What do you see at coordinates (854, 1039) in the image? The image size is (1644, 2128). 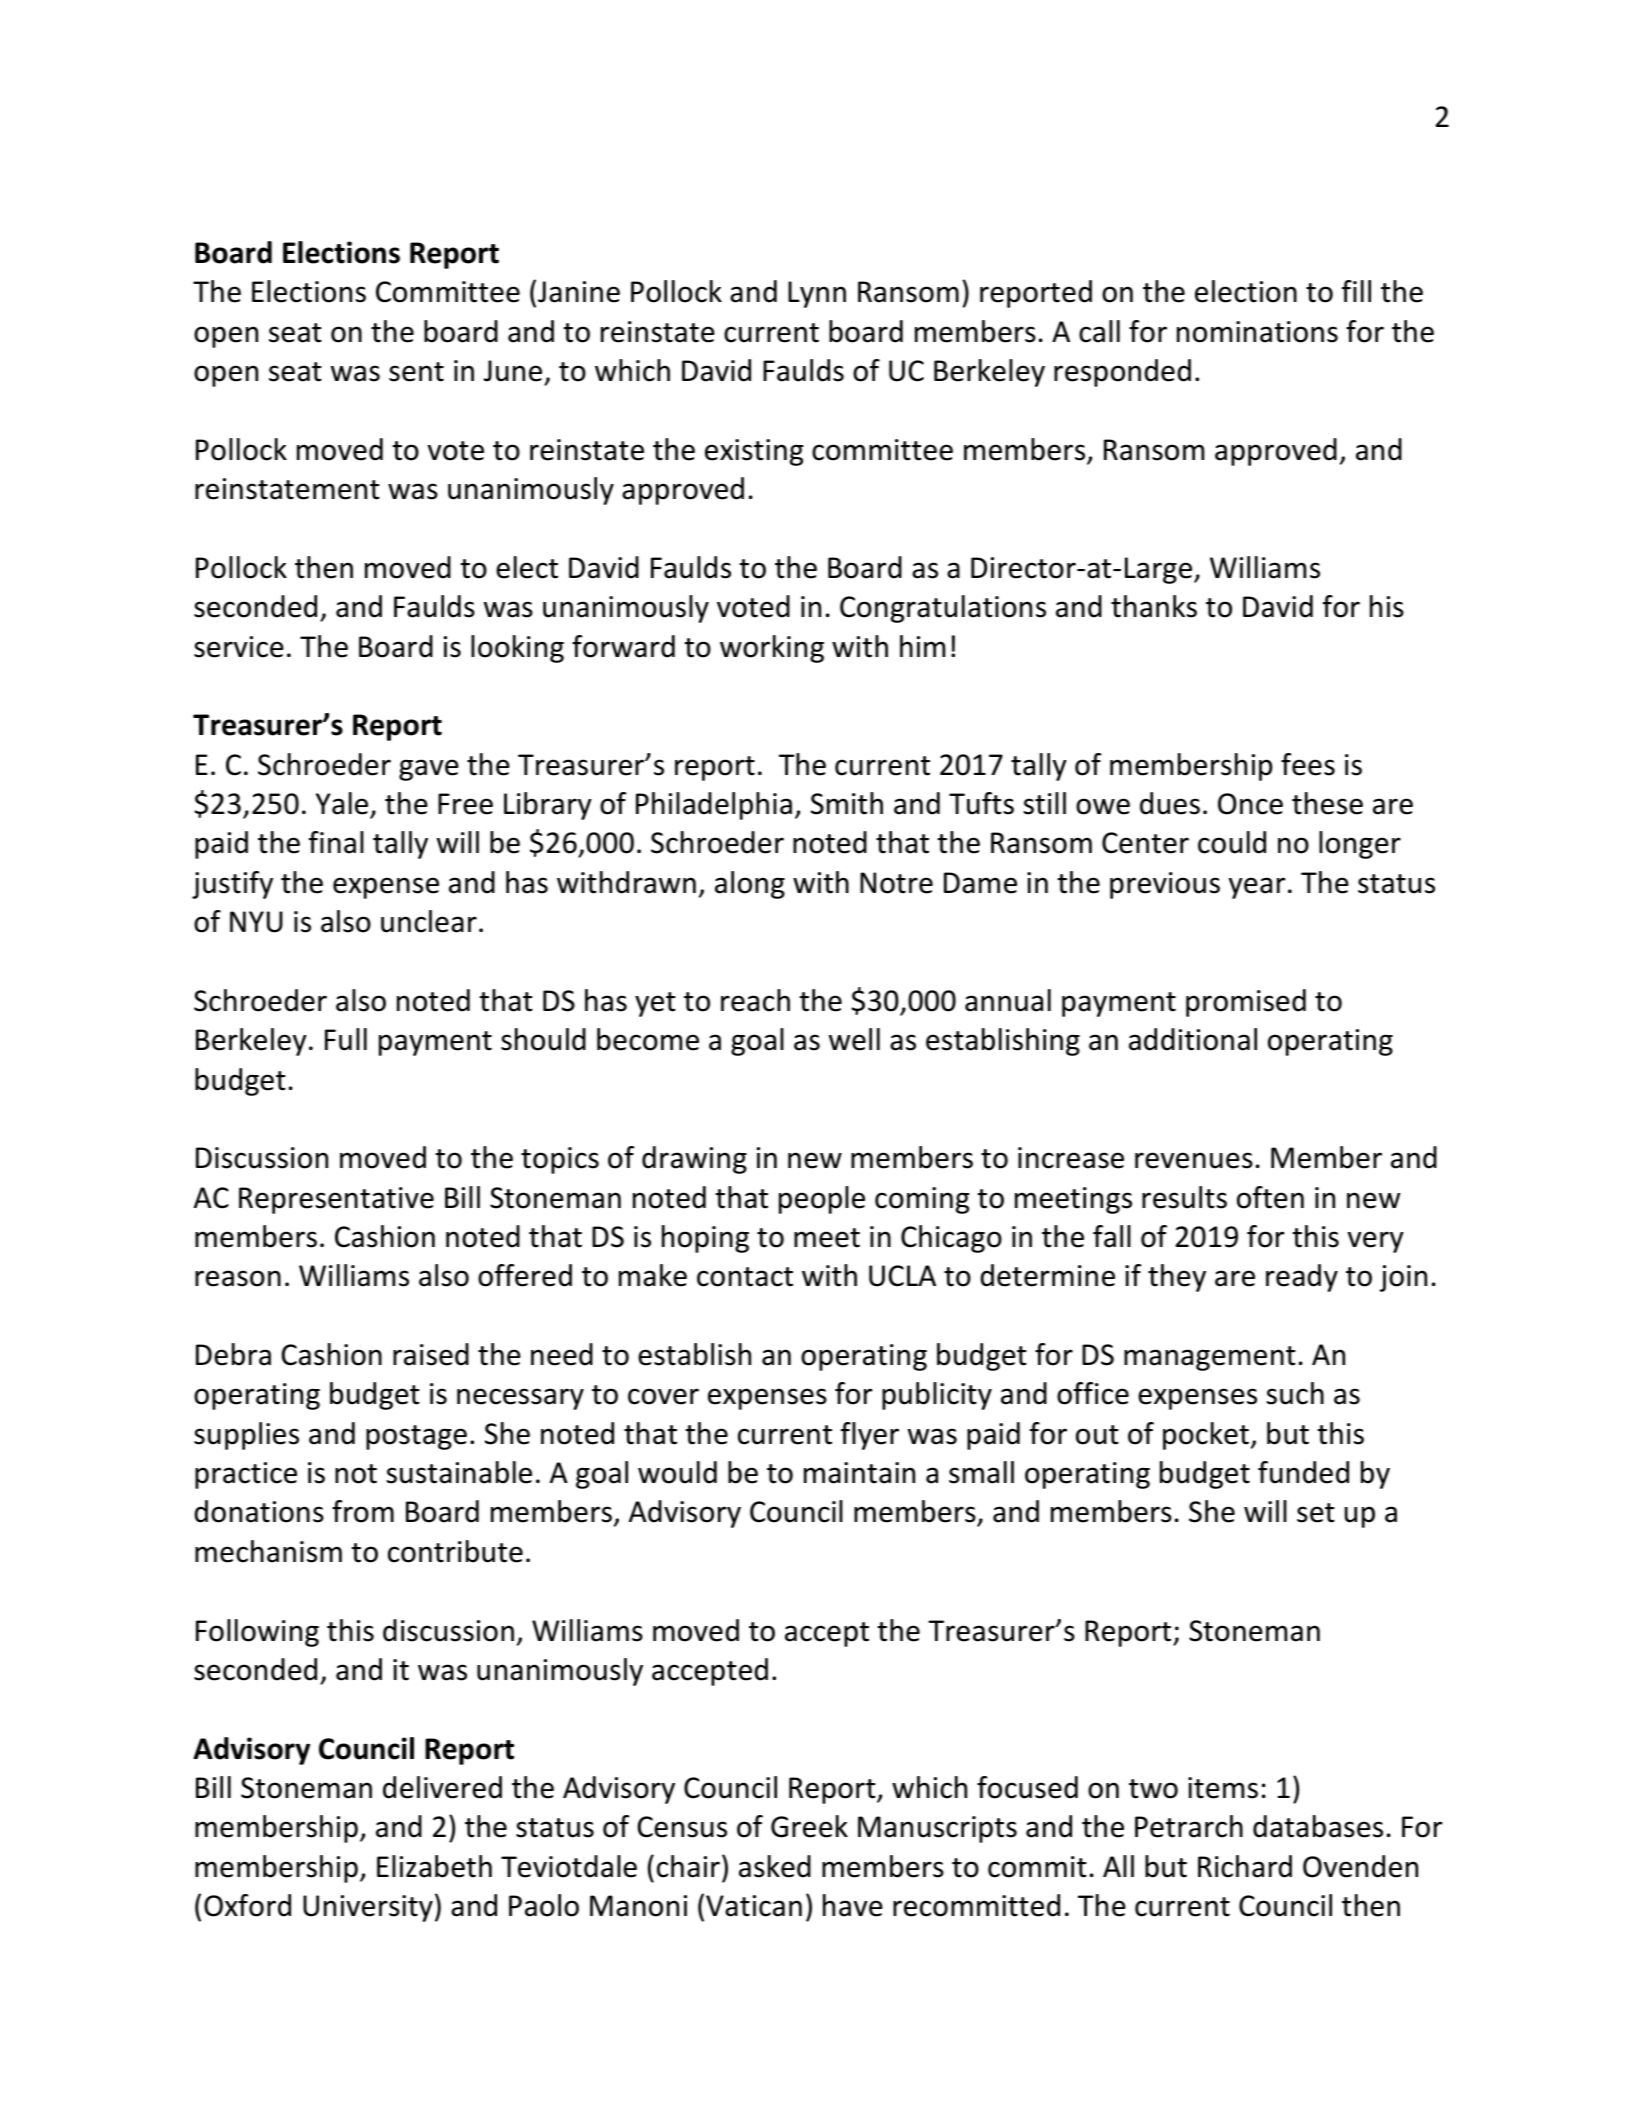 I see `well` at bounding box center [854, 1039].
